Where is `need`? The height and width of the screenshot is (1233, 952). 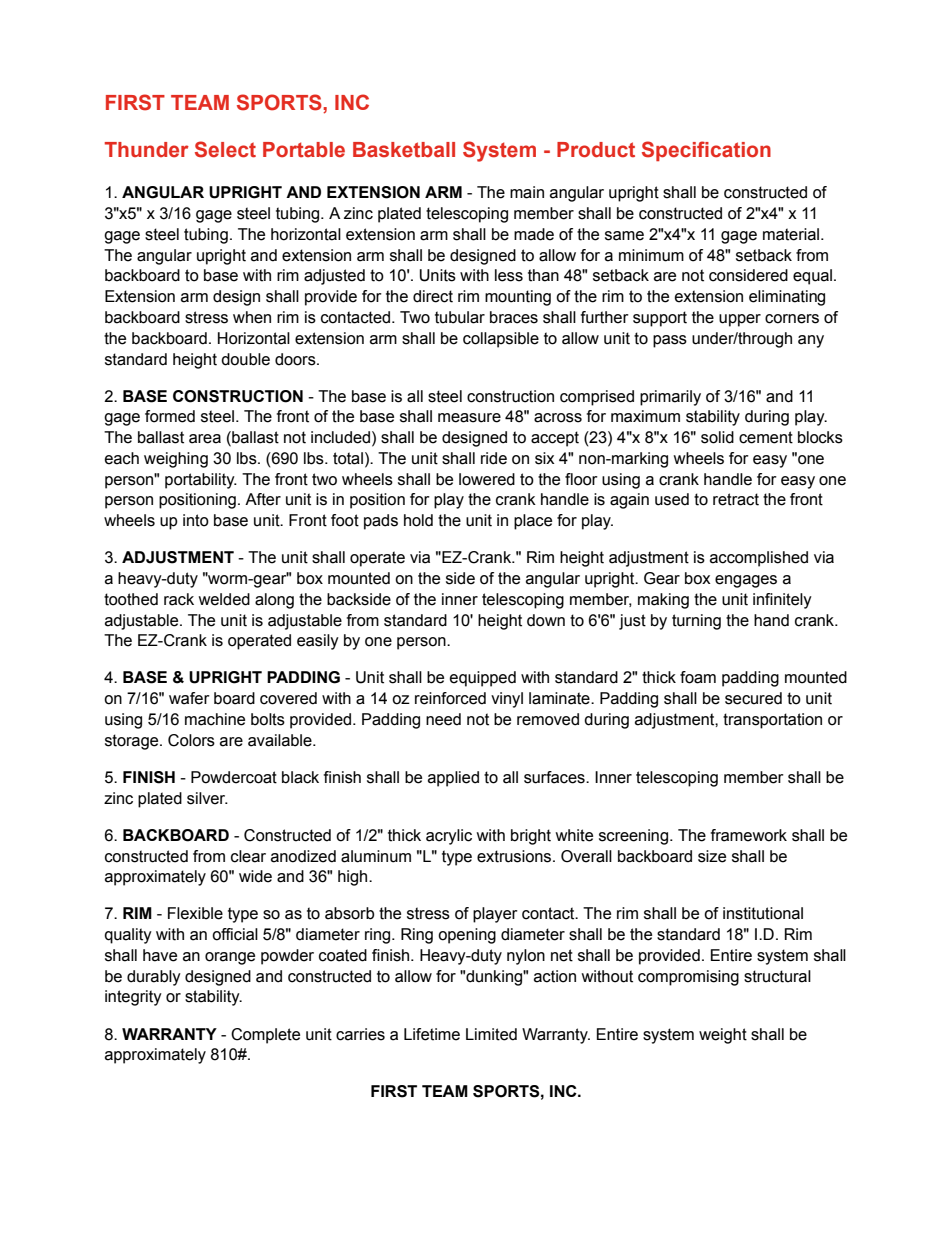
need is located at coordinates (443, 719).
